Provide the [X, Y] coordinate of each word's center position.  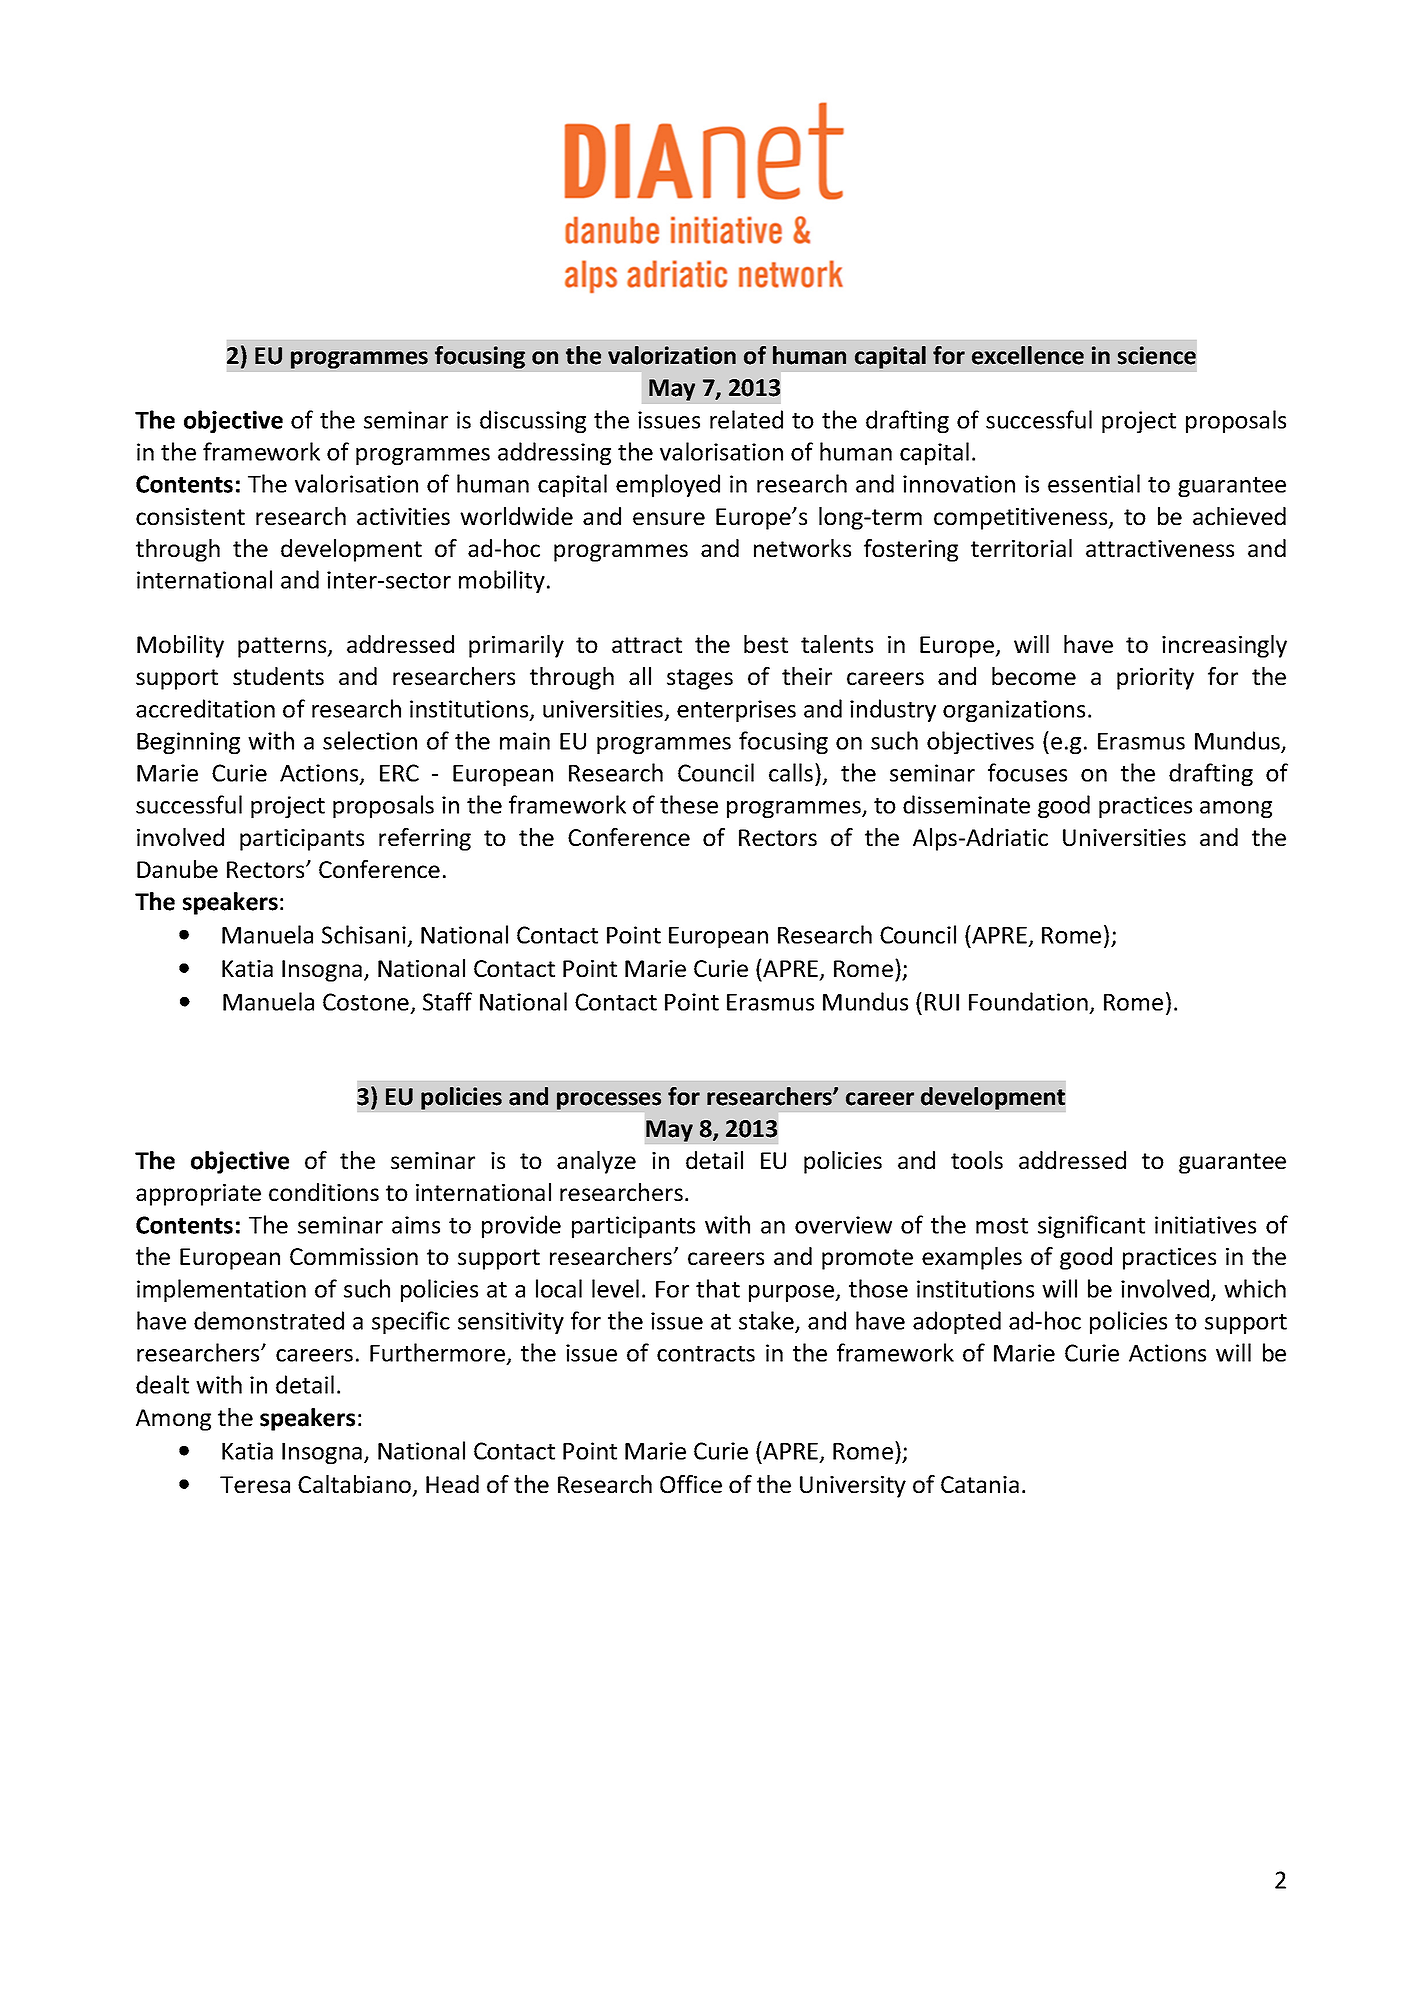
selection [370, 740]
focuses [1027, 772]
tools [977, 1160]
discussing [533, 421]
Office [691, 1484]
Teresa [255, 1484]
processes [609, 1101]
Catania [980, 1484]
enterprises [736, 711]
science [1157, 355]
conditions [324, 1192]
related [746, 419]
